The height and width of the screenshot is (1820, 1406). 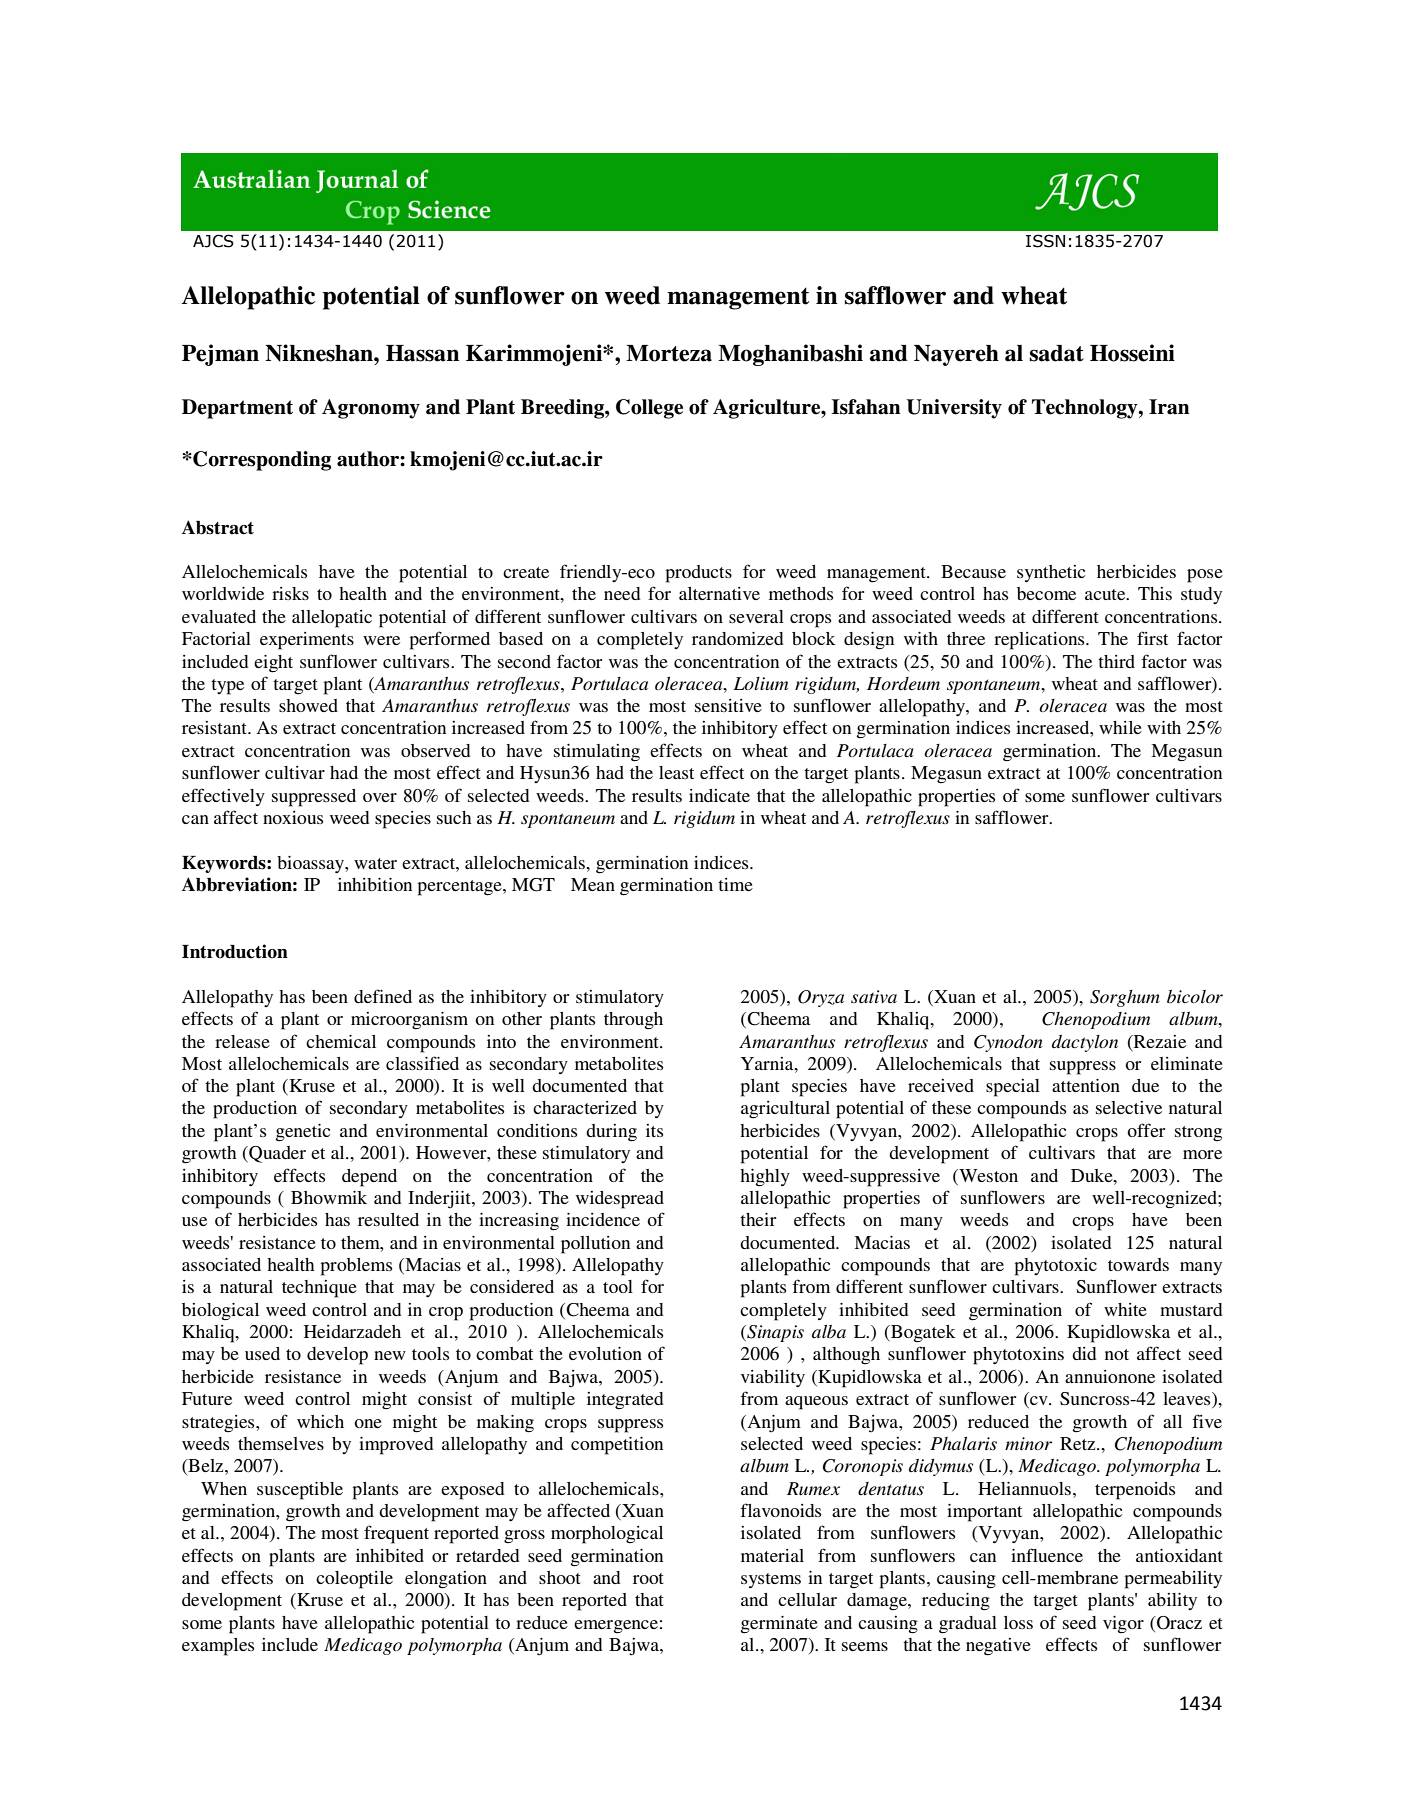 What do you see at coordinates (1125, 1309) in the screenshot?
I see `white` at bounding box center [1125, 1309].
